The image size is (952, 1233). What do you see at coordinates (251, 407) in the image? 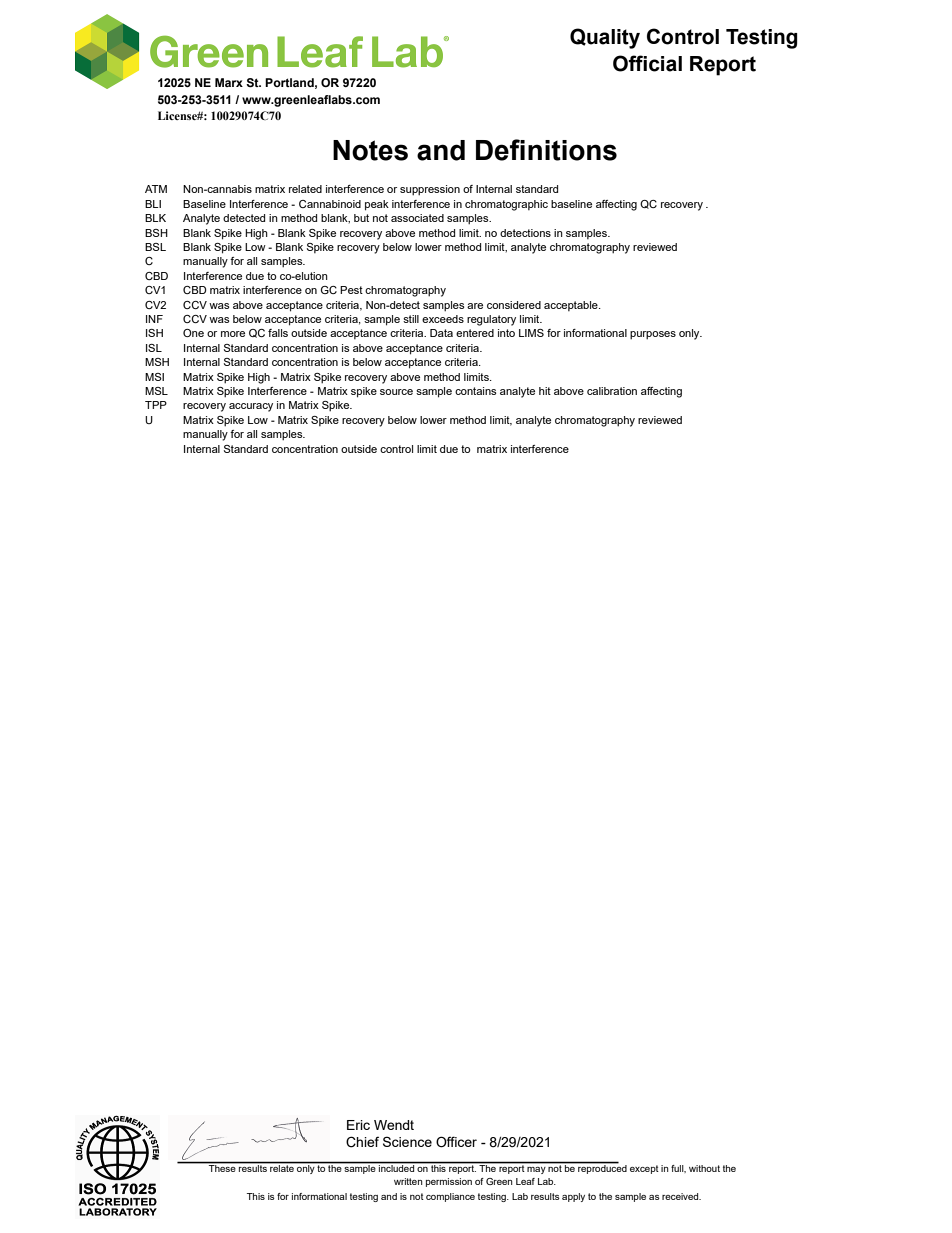
I see `accuracy` at bounding box center [251, 407].
